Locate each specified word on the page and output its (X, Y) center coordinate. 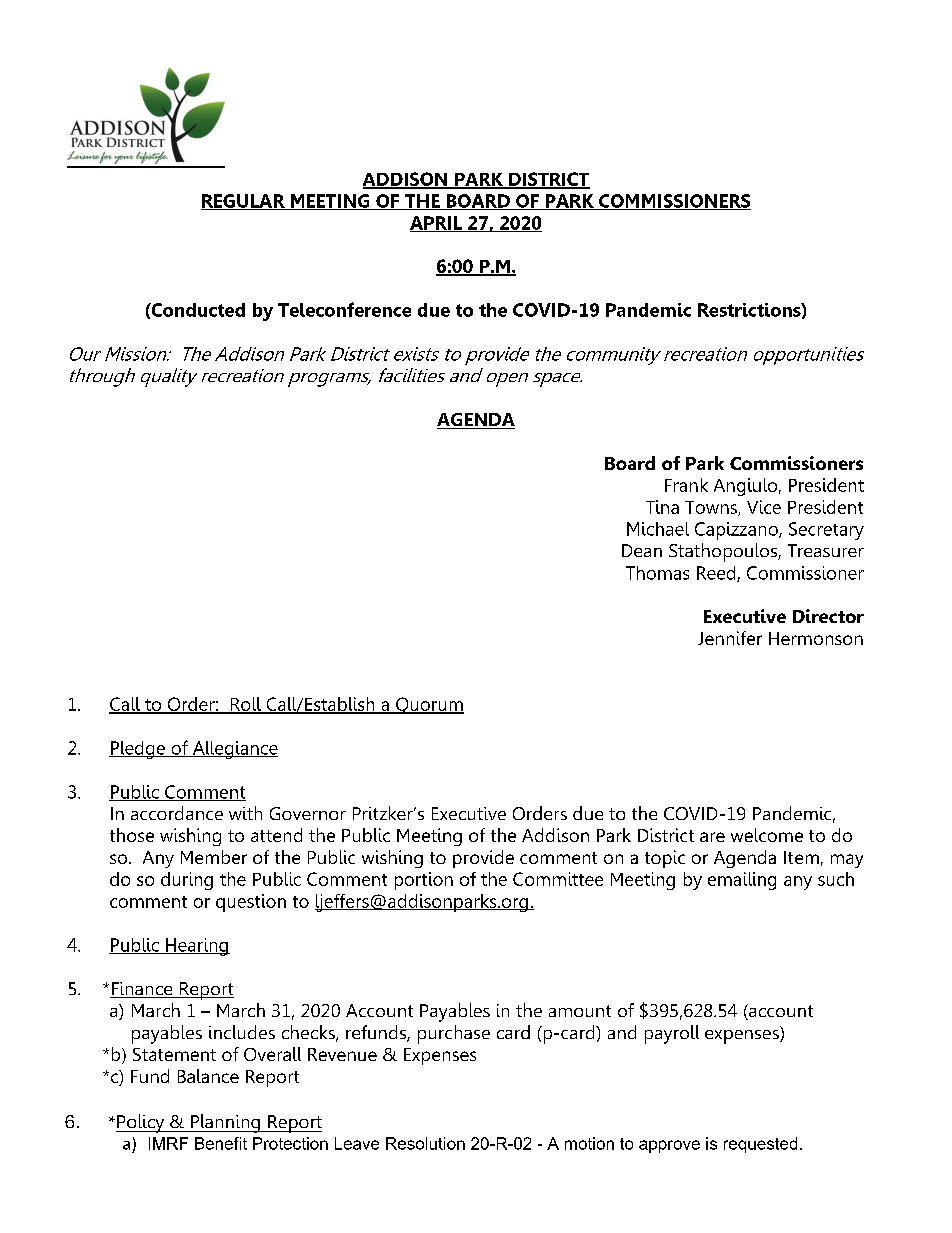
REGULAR (244, 202)
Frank (686, 485)
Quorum (429, 705)
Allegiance (234, 750)
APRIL (437, 224)
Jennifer (730, 638)
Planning (225, 1123)
